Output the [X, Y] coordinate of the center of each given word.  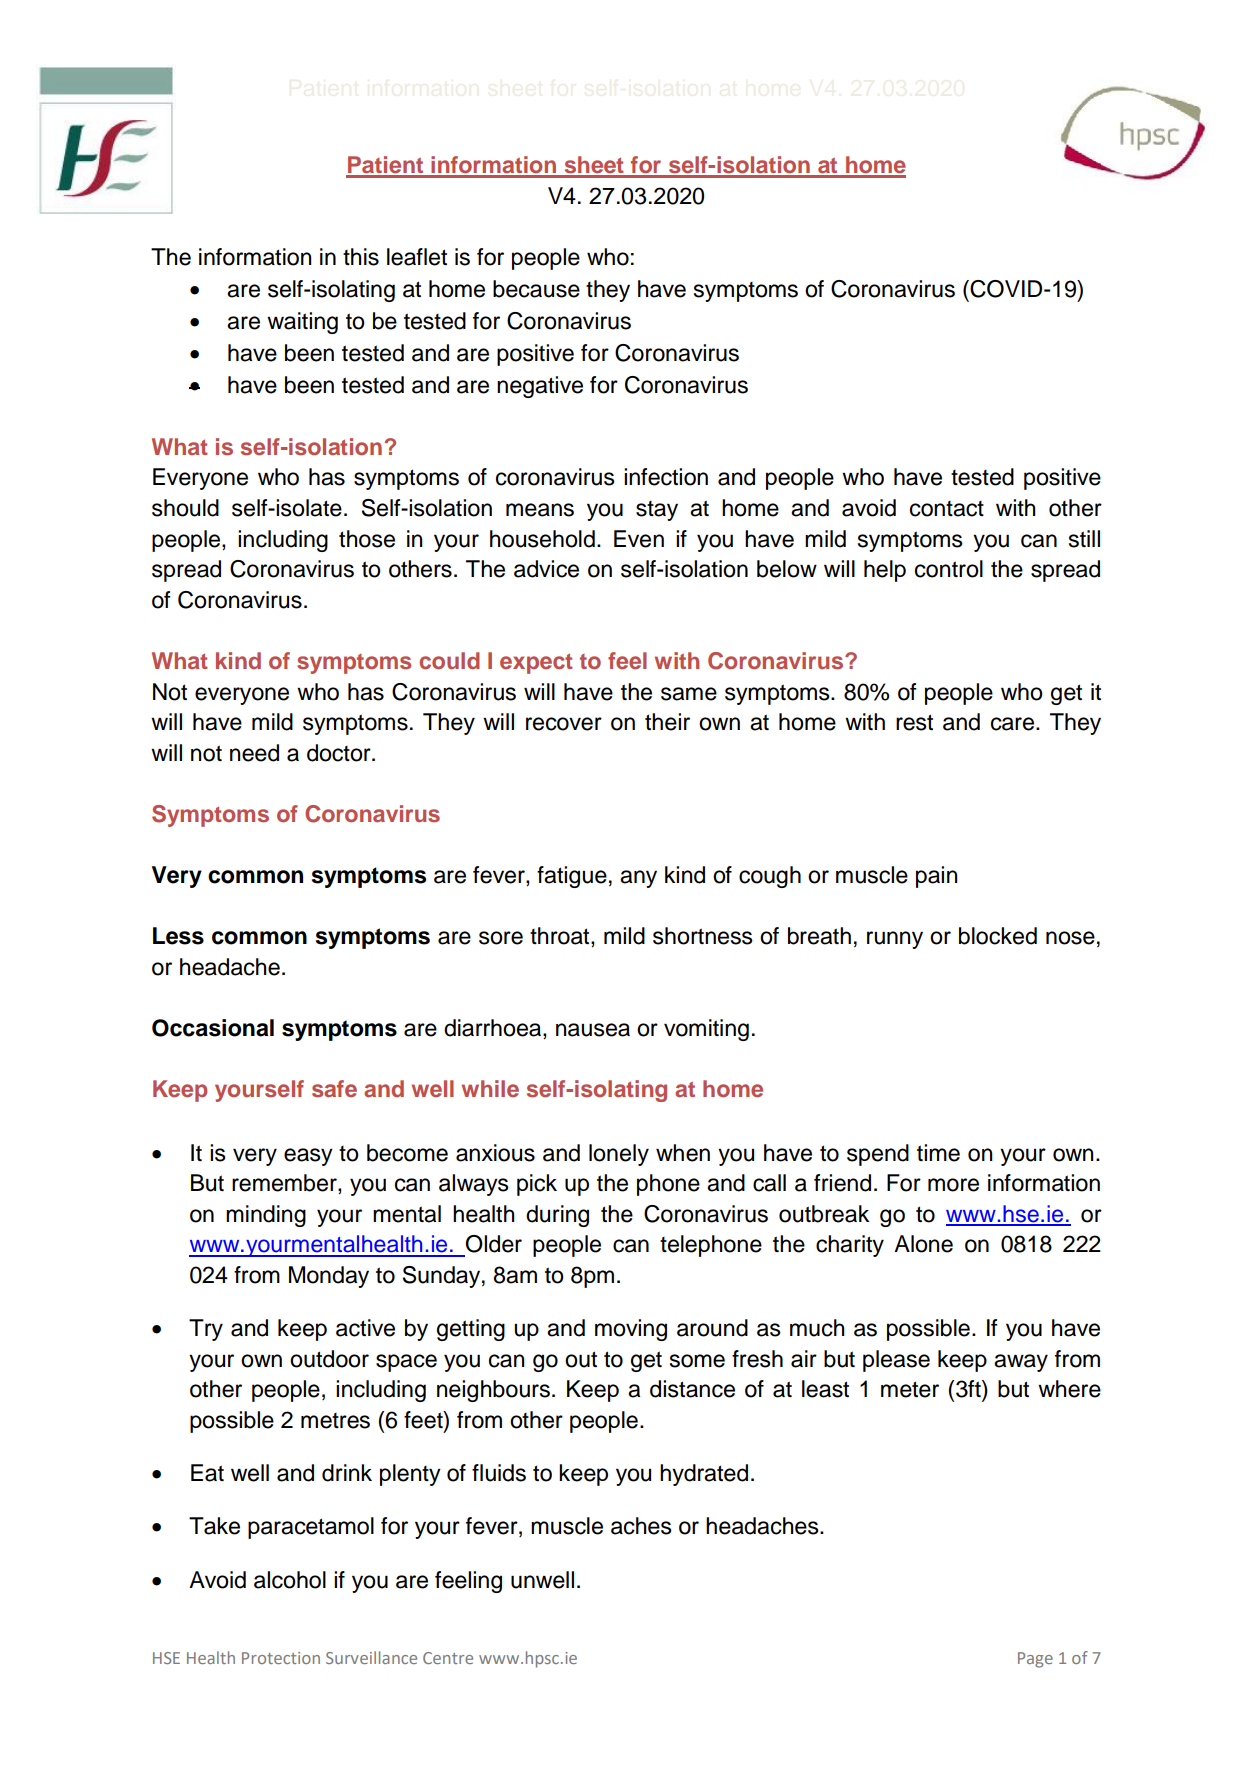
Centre [448, 1658]
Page [1035, 1660]
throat [561, 937]
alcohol [290, 1580]
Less [178, 936]
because [536, 289]
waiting [302, 323]
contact [947, 509]
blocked [998, 936]
